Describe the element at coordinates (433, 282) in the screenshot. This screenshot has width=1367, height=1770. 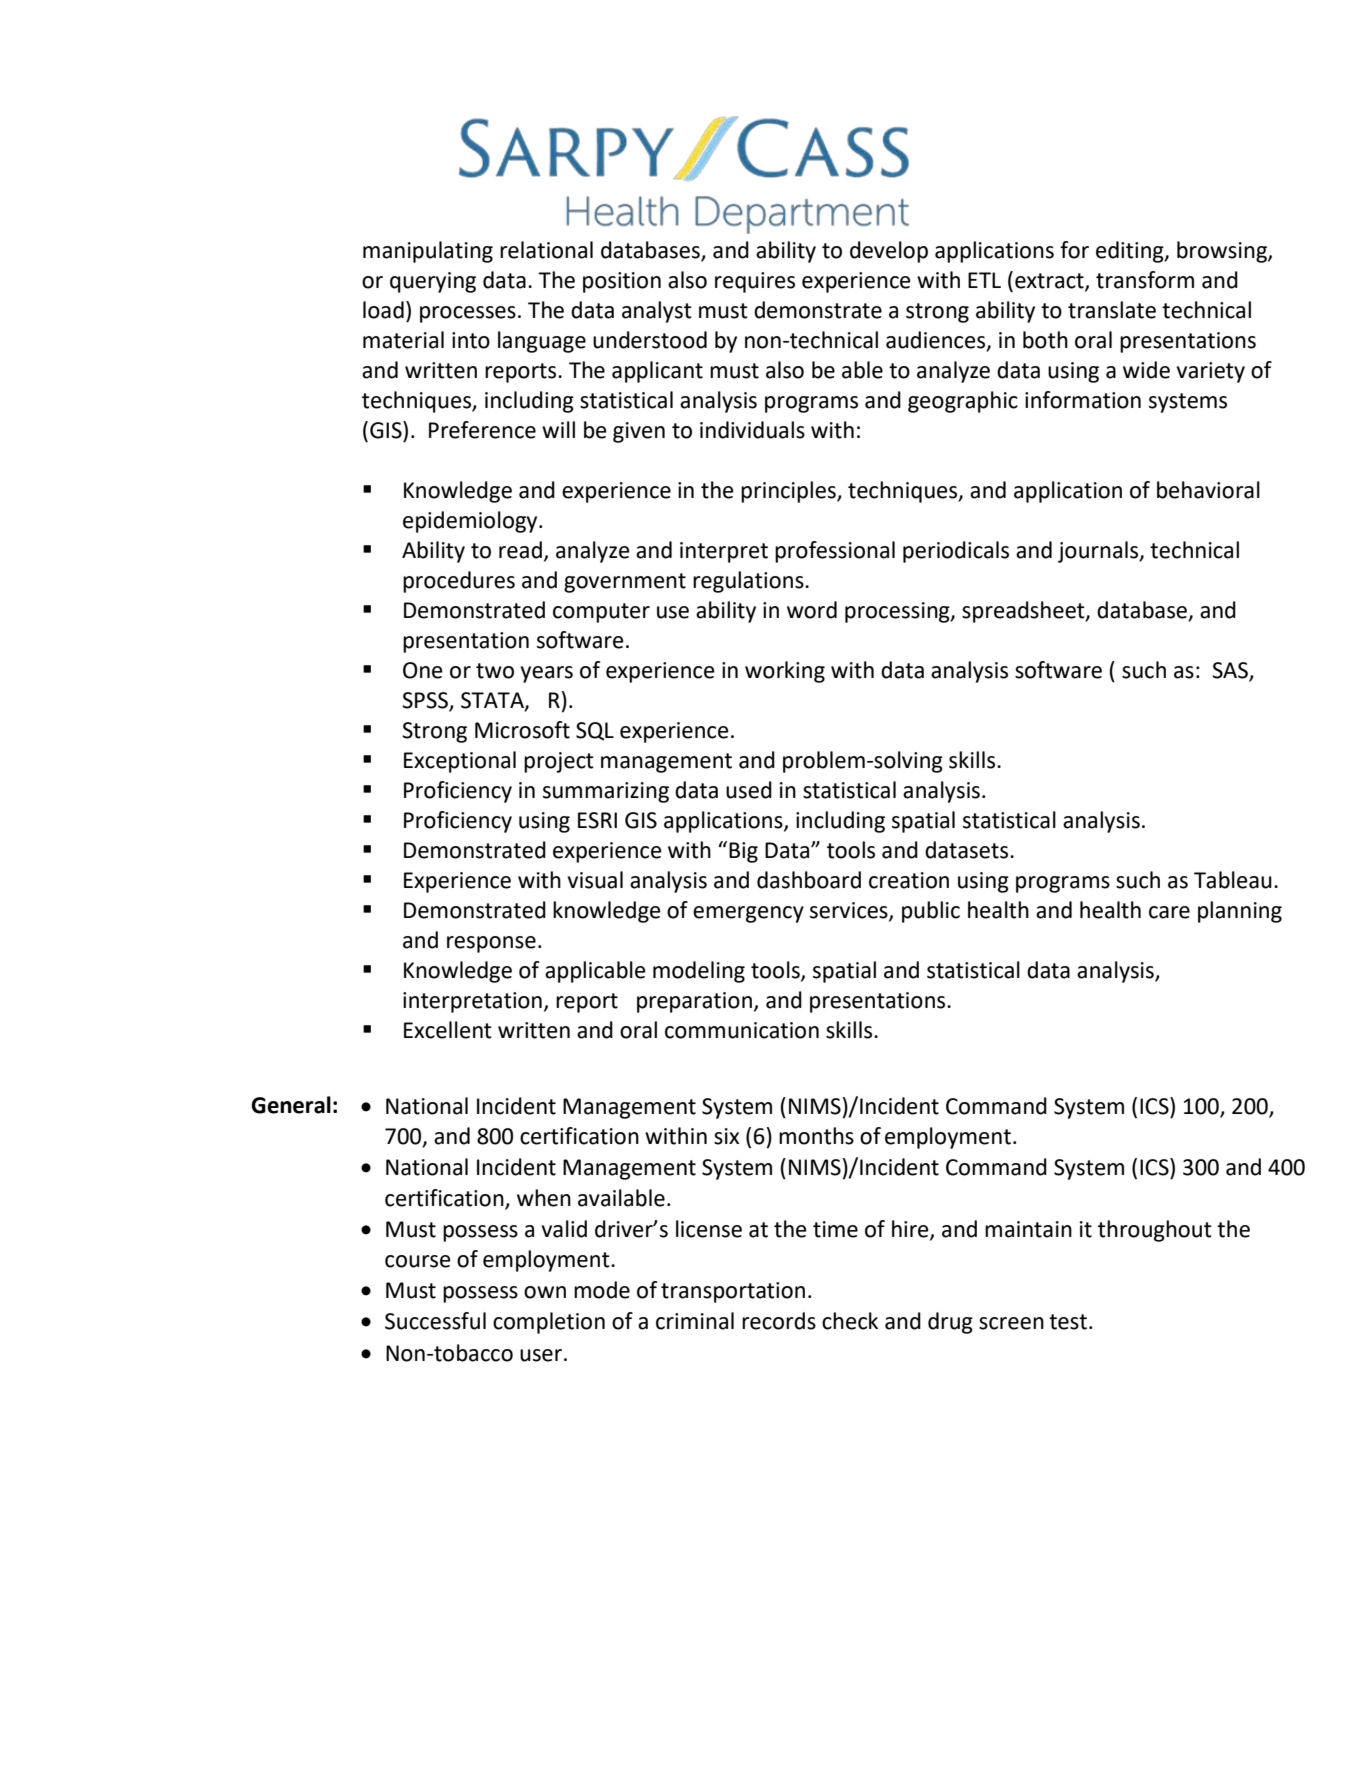
I see `querying` at that location.
